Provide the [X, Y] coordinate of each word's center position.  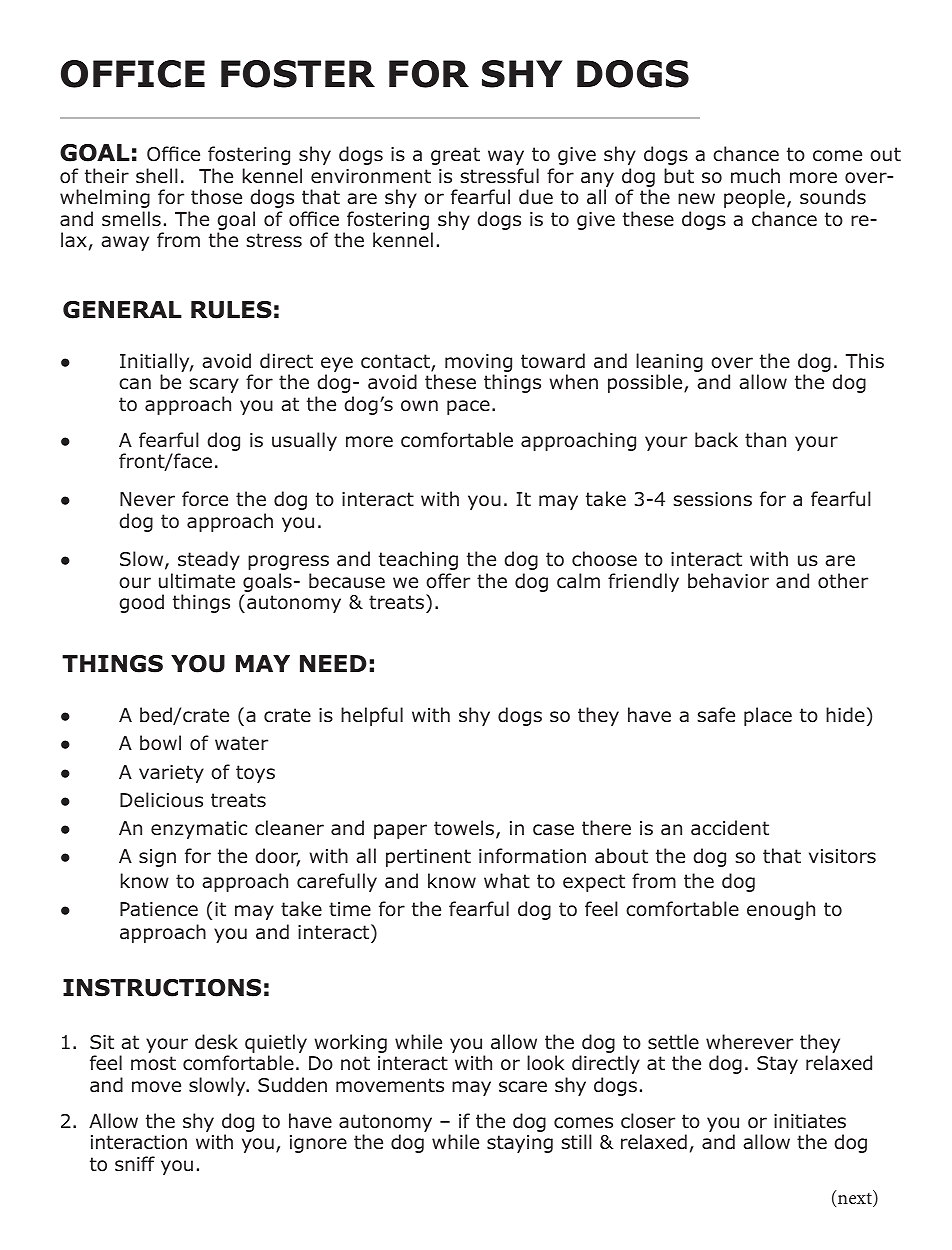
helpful [372, 716]
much [755, 176]
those [216, 197]
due [536, 197]
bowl [160, 743]
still [576, 1142]
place [768, 716]
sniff [135, 1164]
